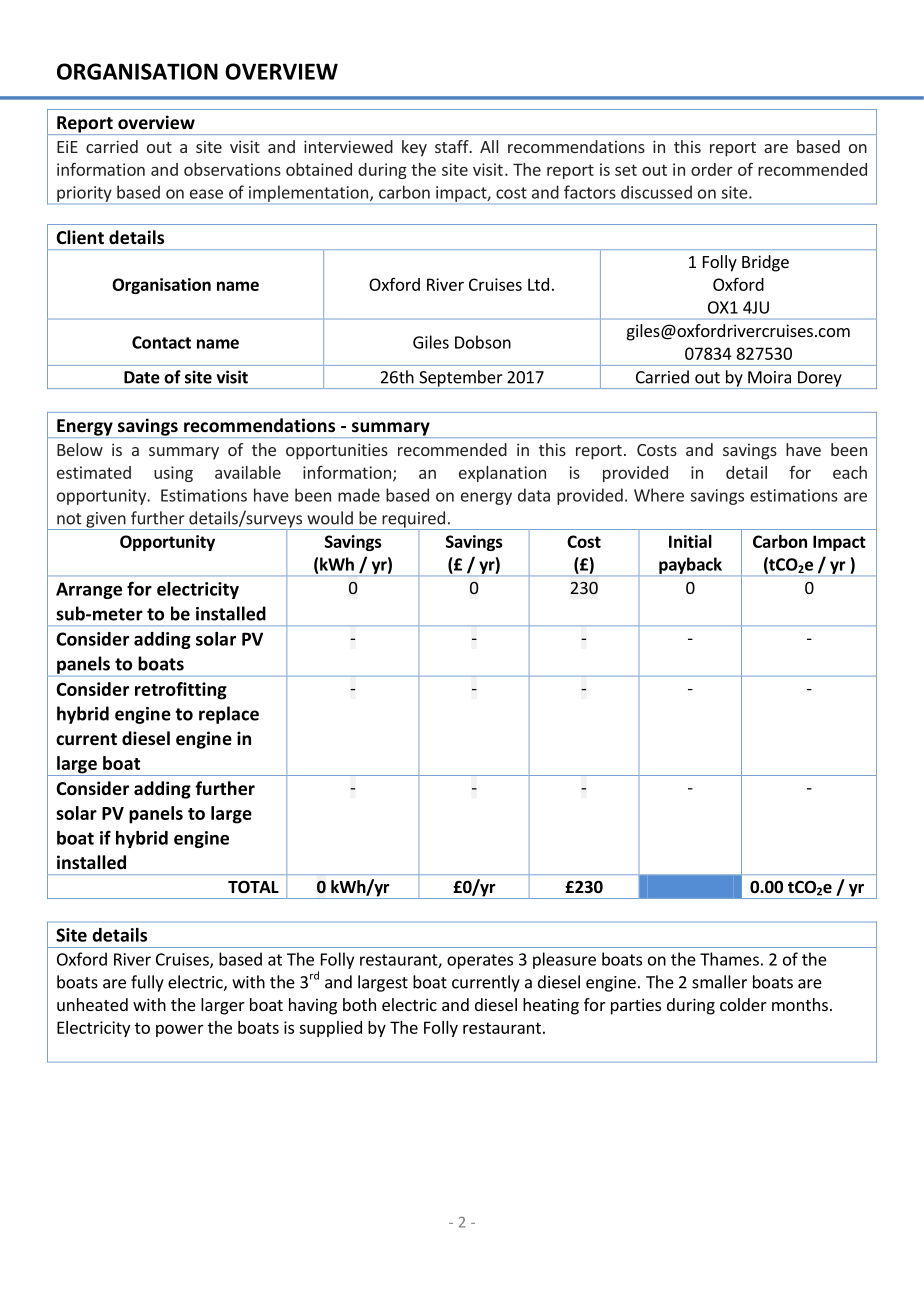 This page has height=1308, width=924. Describe the element at coordinates (480, 961) in the page. I see `operates` at that location.
